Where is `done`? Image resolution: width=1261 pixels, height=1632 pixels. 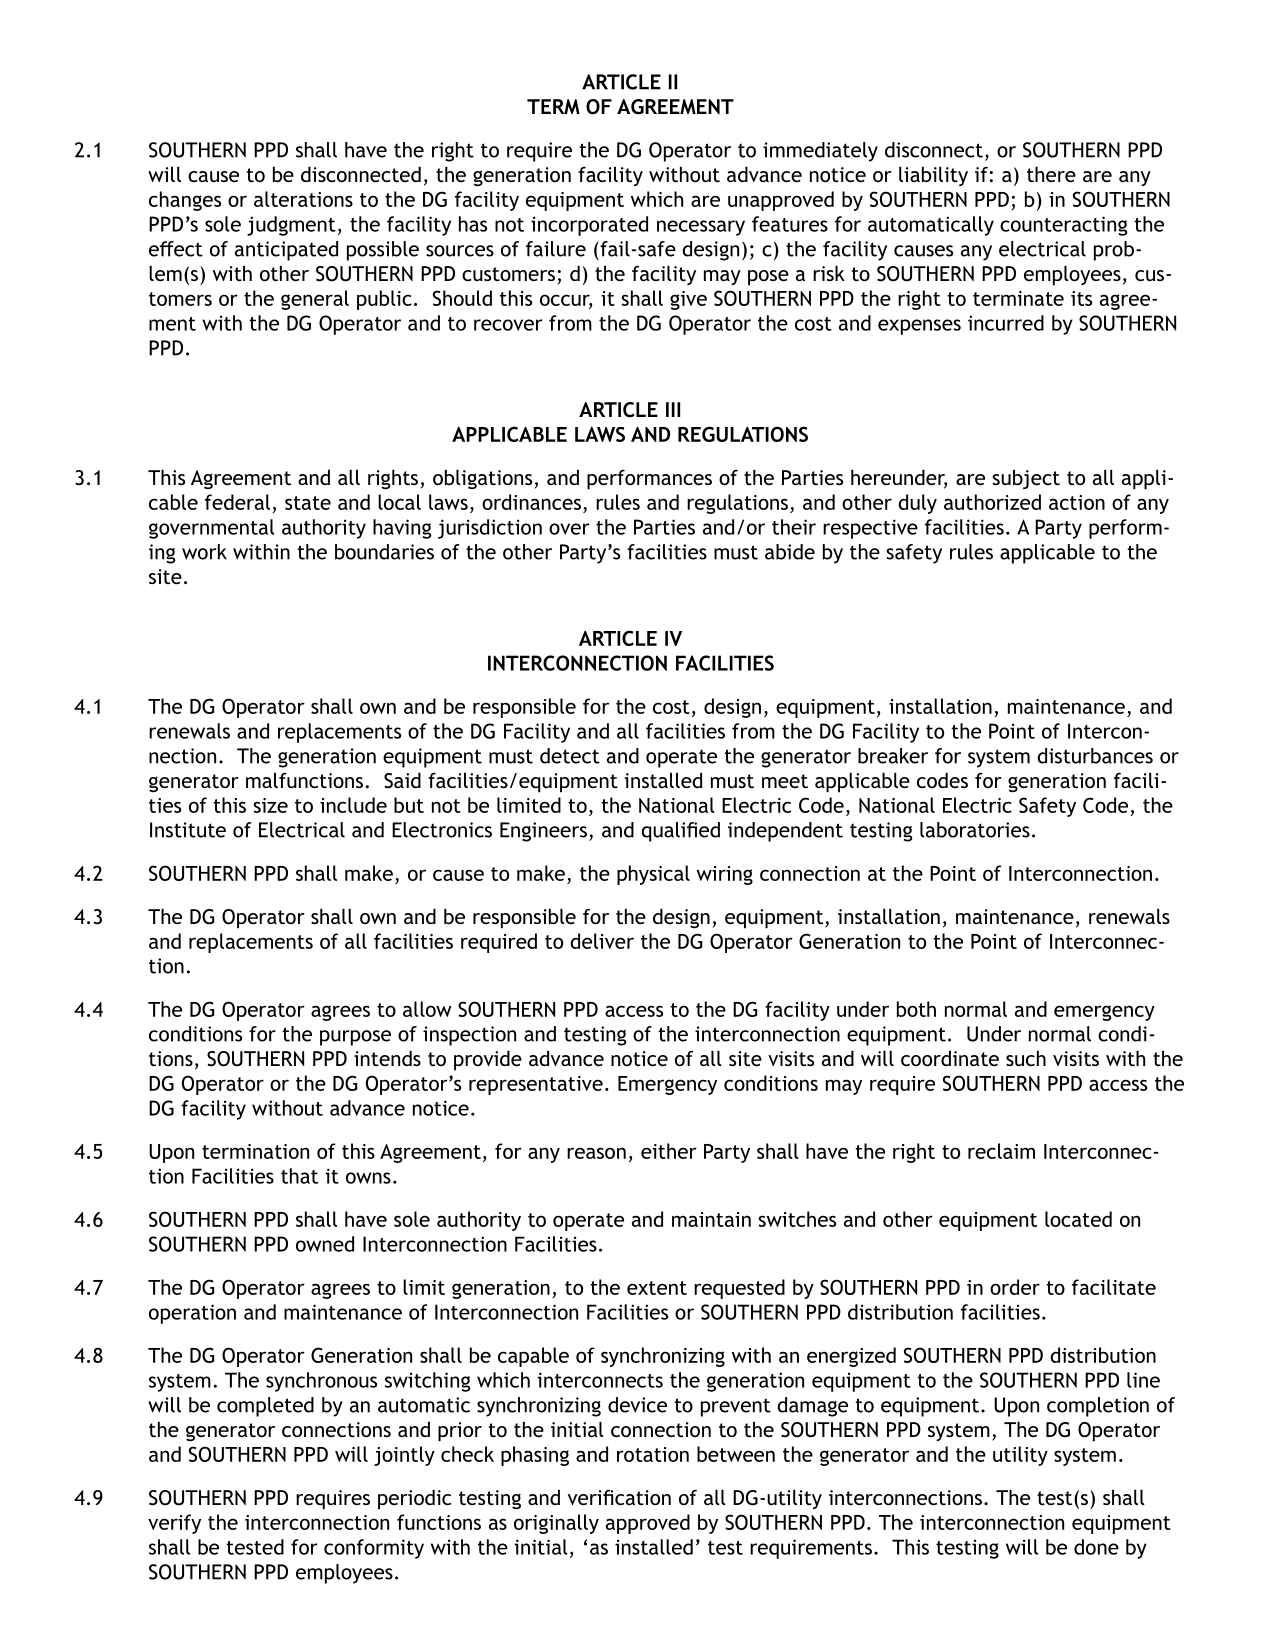
done is located at coordinates (1096, 1547).
